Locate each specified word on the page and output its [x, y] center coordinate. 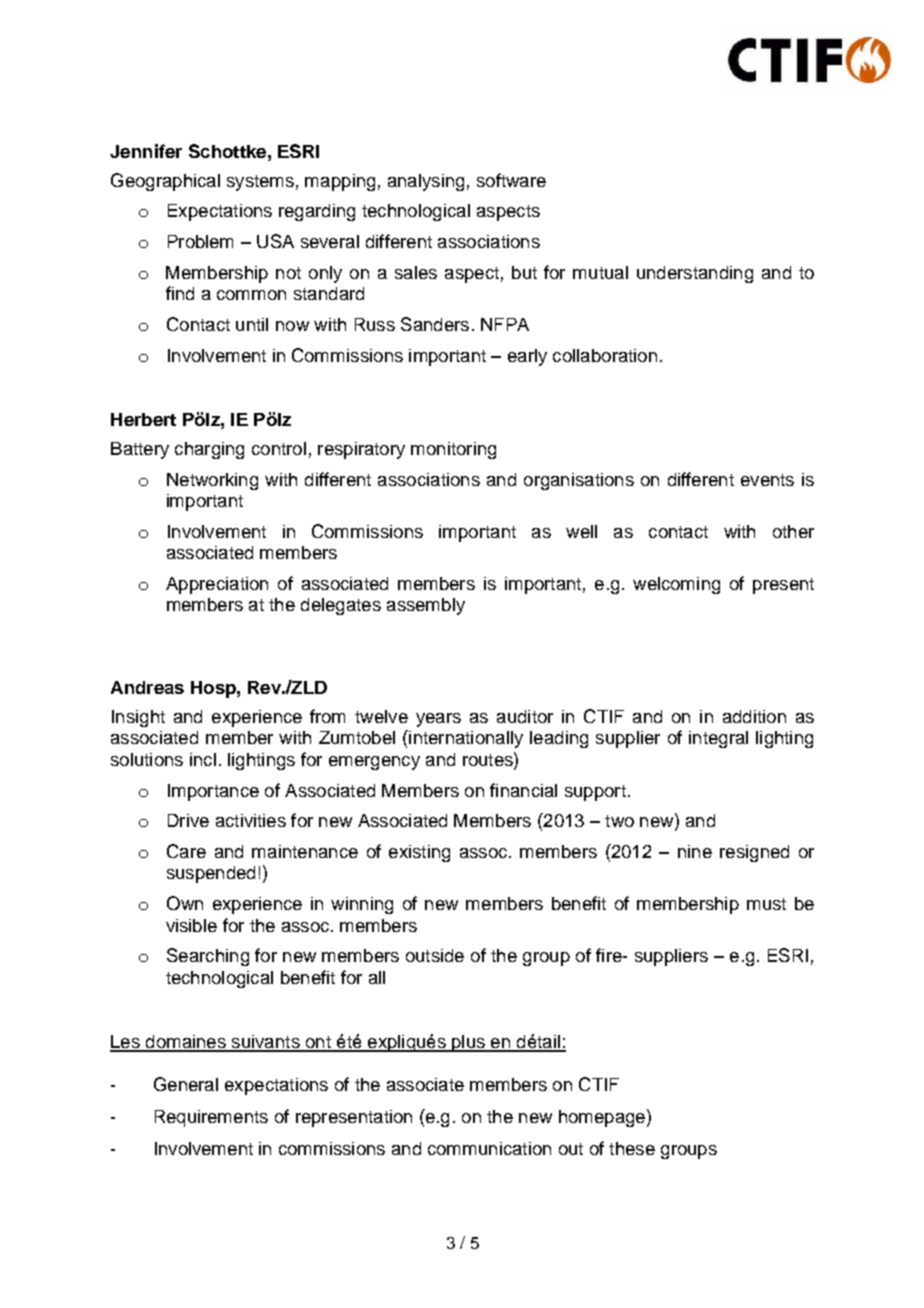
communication [489, 1148]
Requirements [211, 1118]
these [632, 1148]
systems [260, 183]
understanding [695, 274]
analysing [426, 182]
